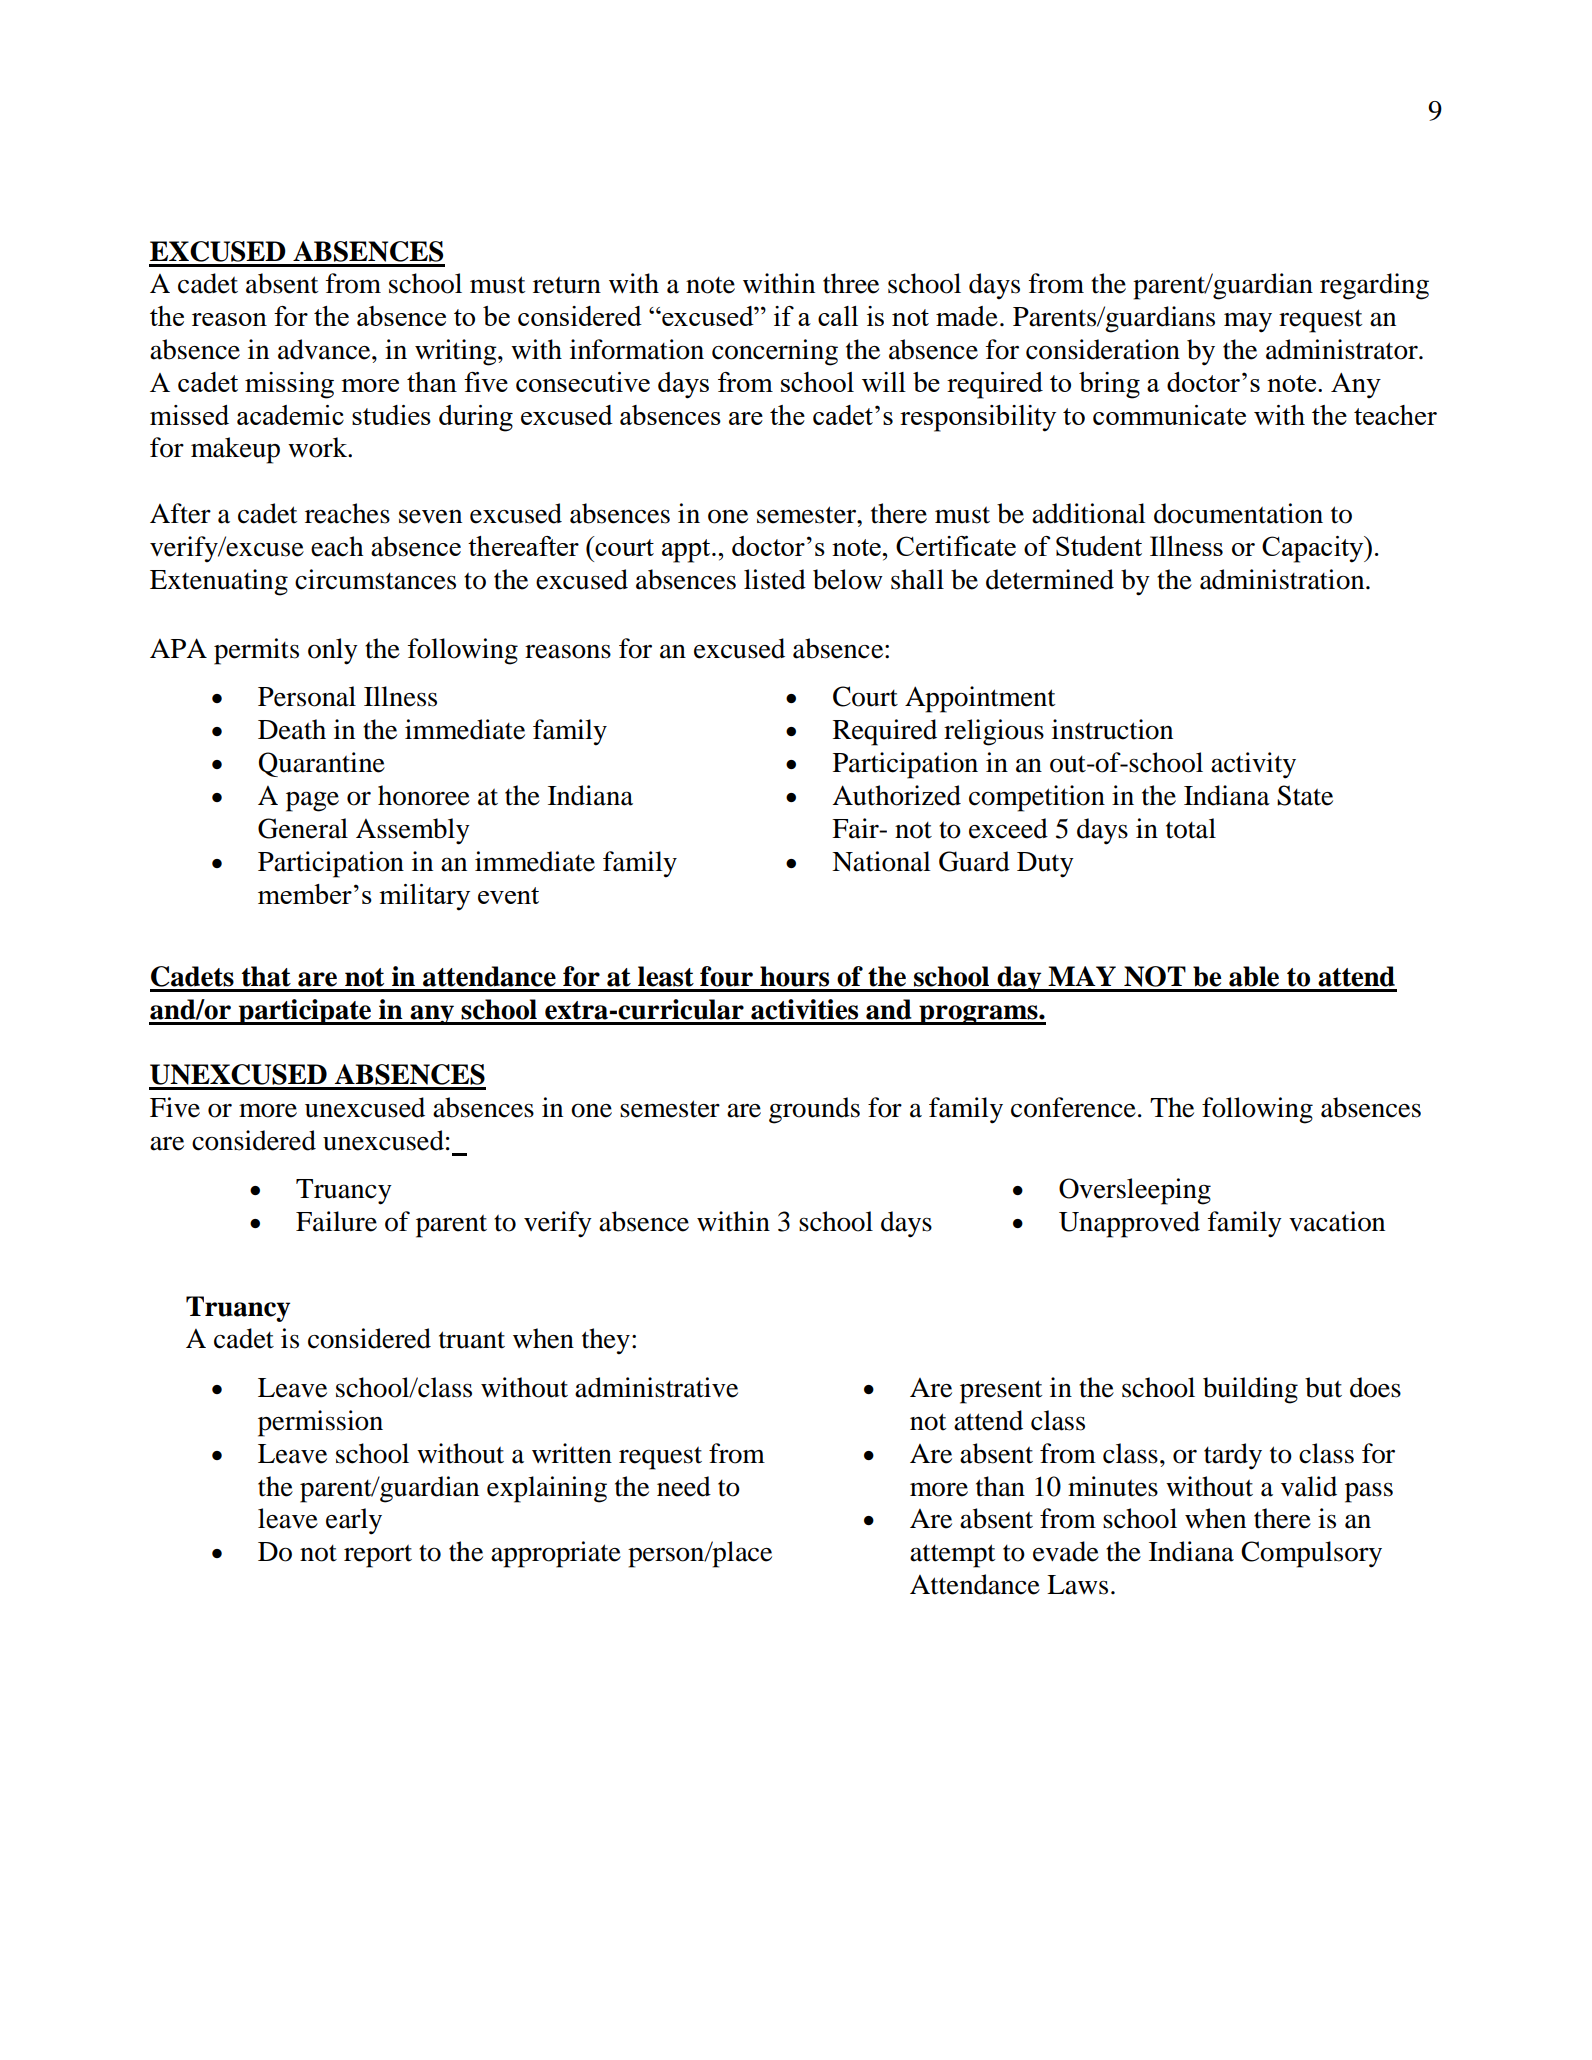  What do you see at coordinates (336, 1221) in the page?
I see `Failure` at bounding box center [336, 1221].
